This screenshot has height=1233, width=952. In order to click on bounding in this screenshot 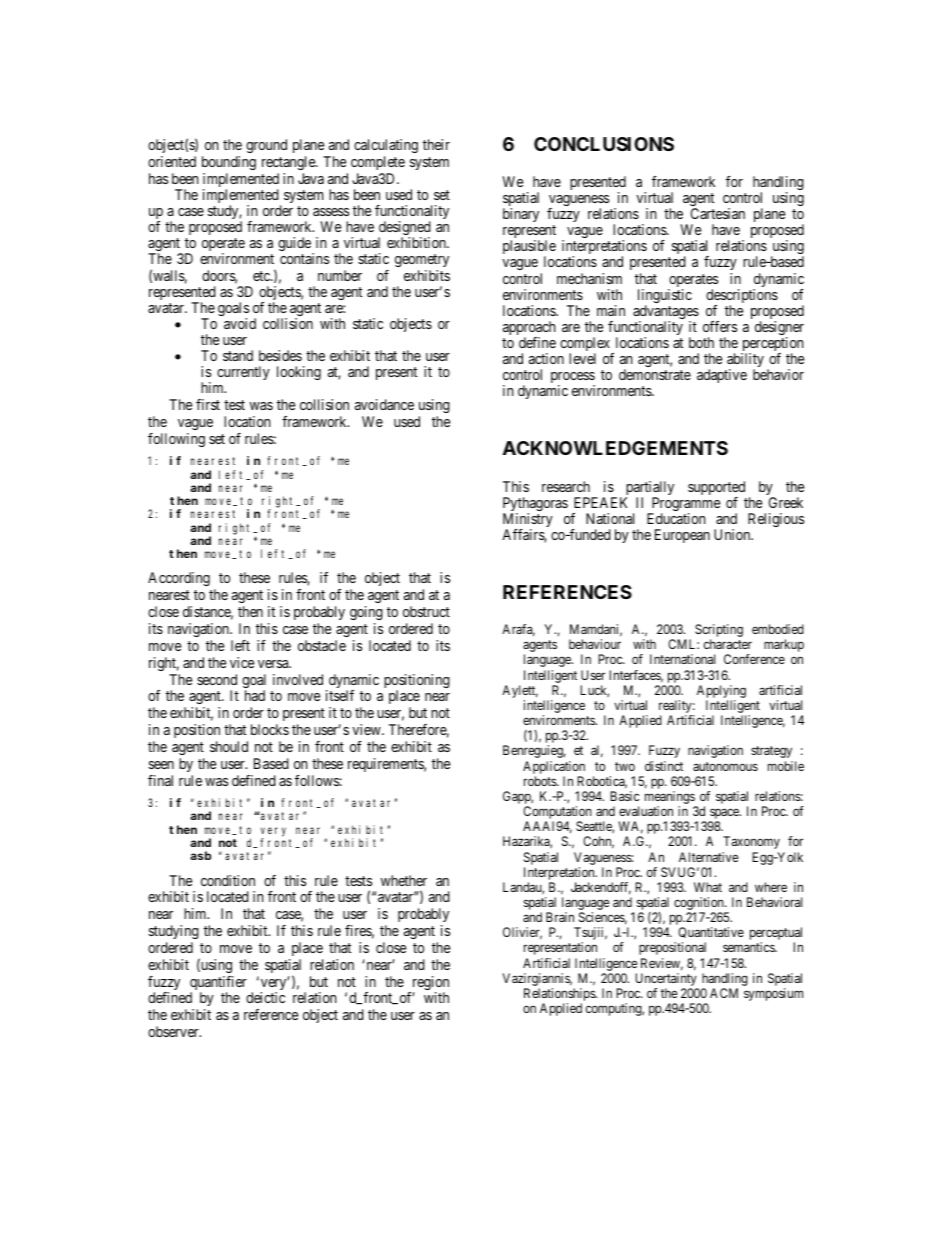, I will do `click(229, 163)`.
